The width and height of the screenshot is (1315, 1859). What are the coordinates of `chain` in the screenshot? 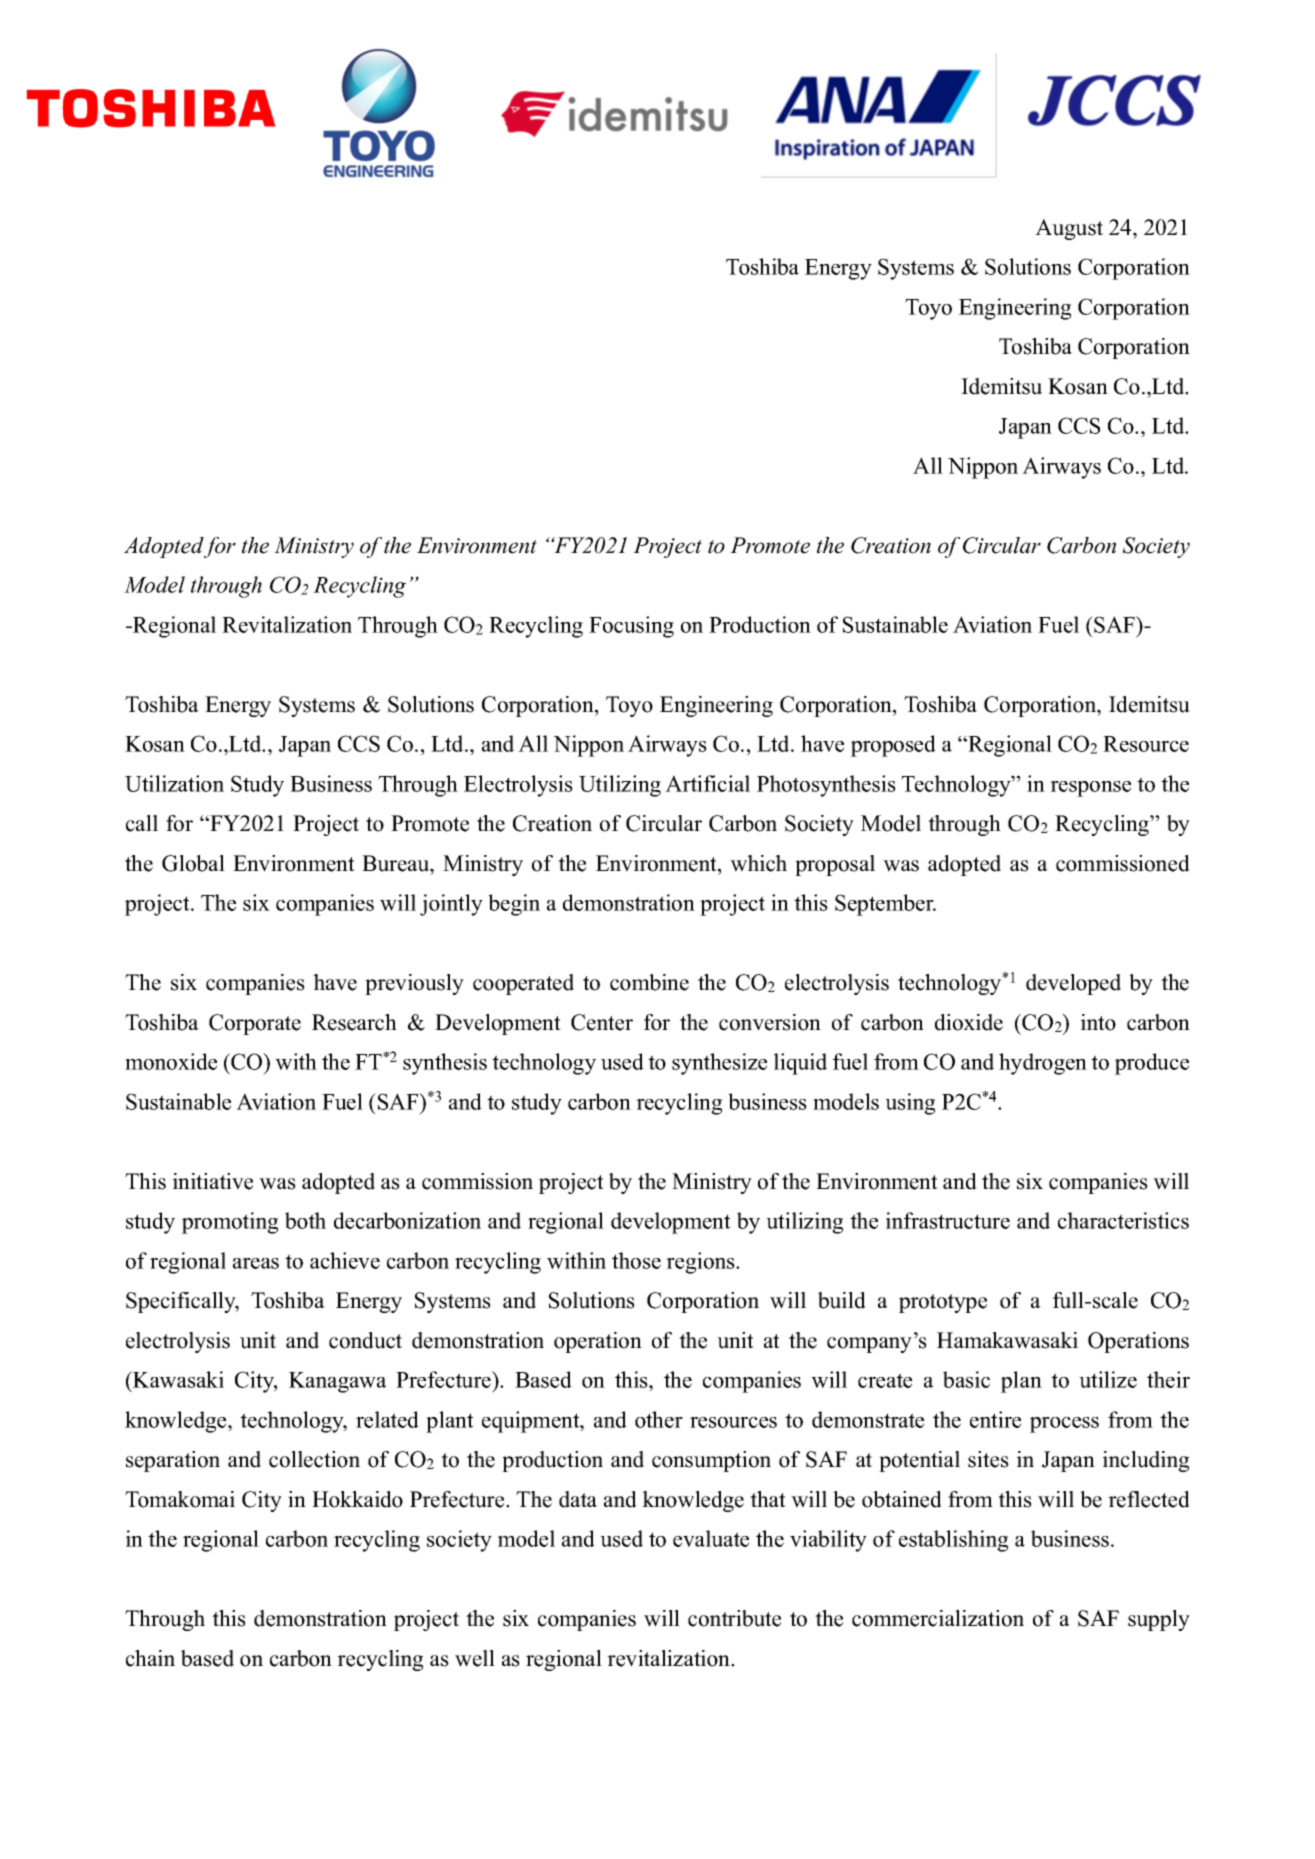 It's located at (150, 1658).
